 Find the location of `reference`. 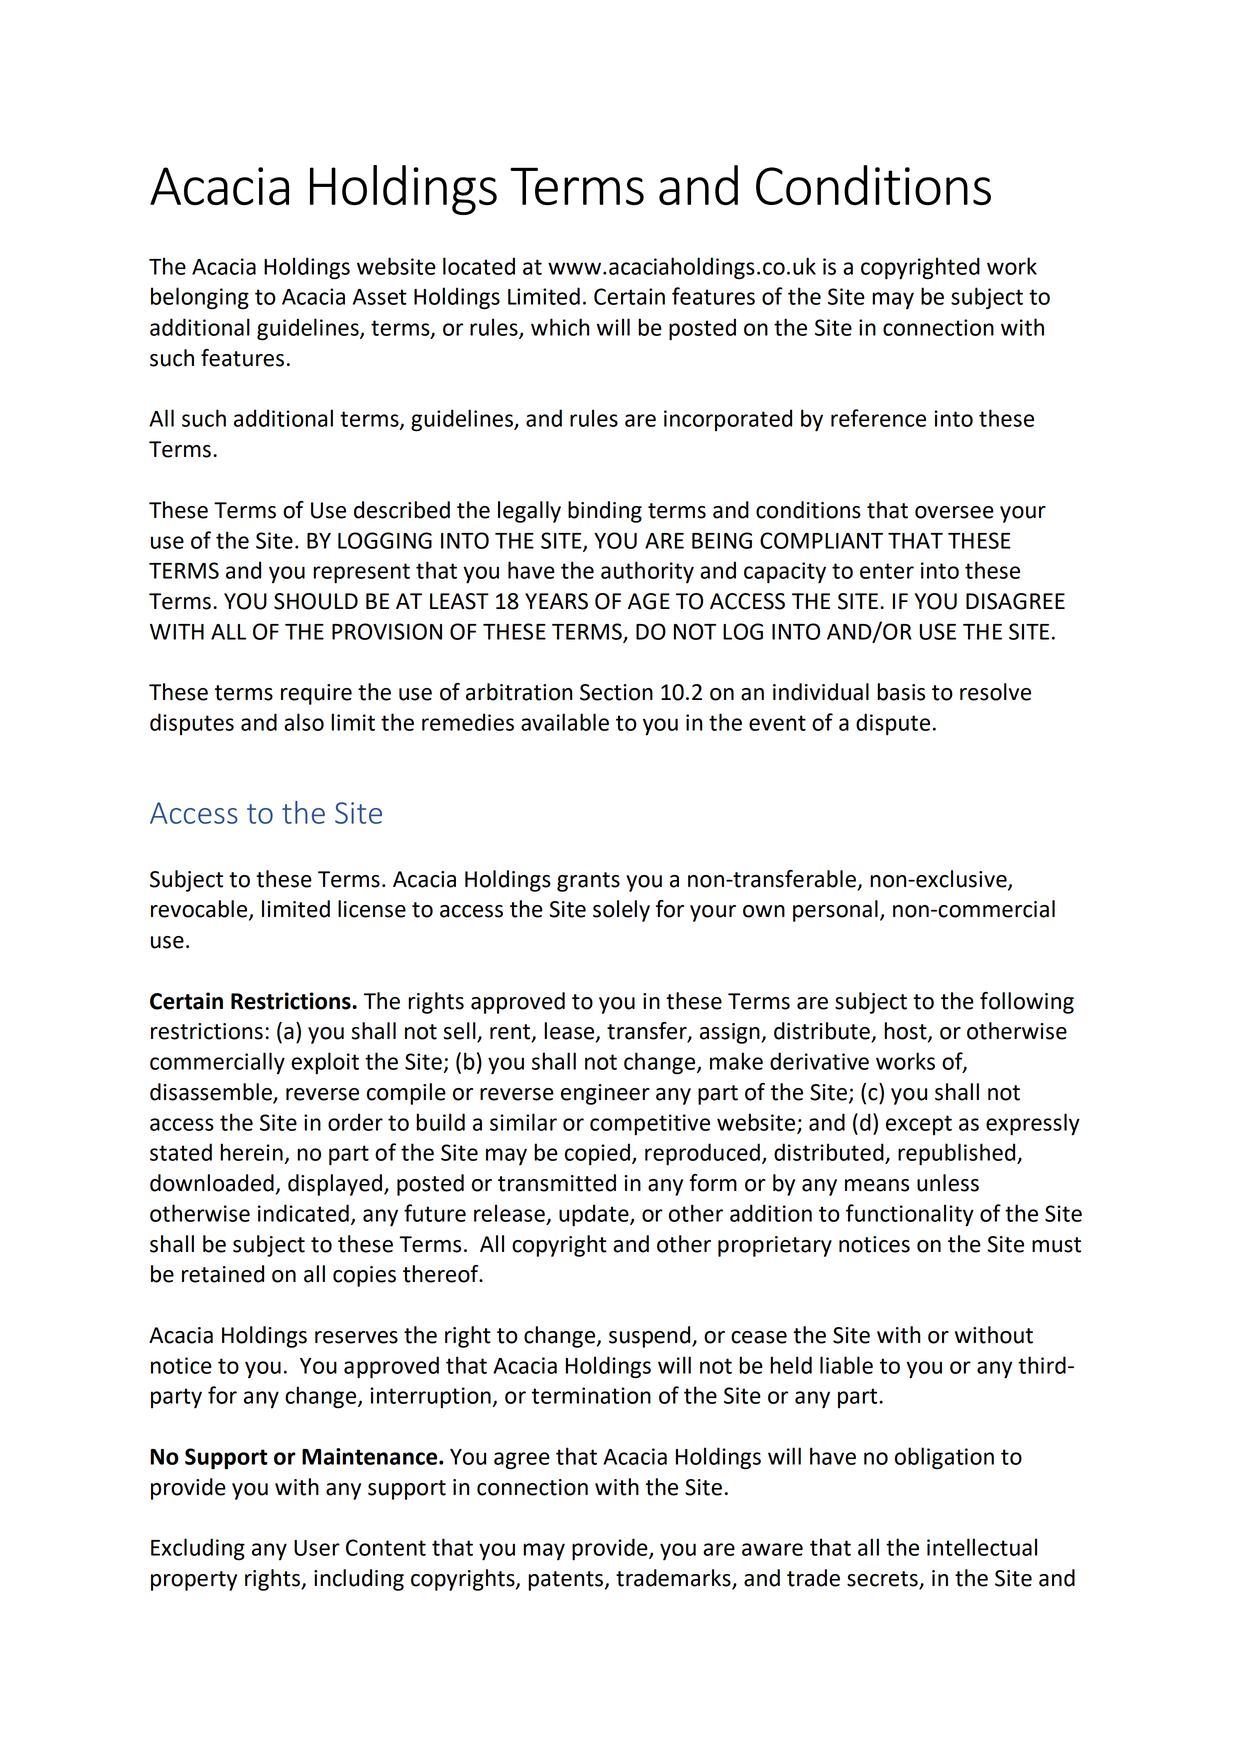

reference is located at coordinates (878, 418).
